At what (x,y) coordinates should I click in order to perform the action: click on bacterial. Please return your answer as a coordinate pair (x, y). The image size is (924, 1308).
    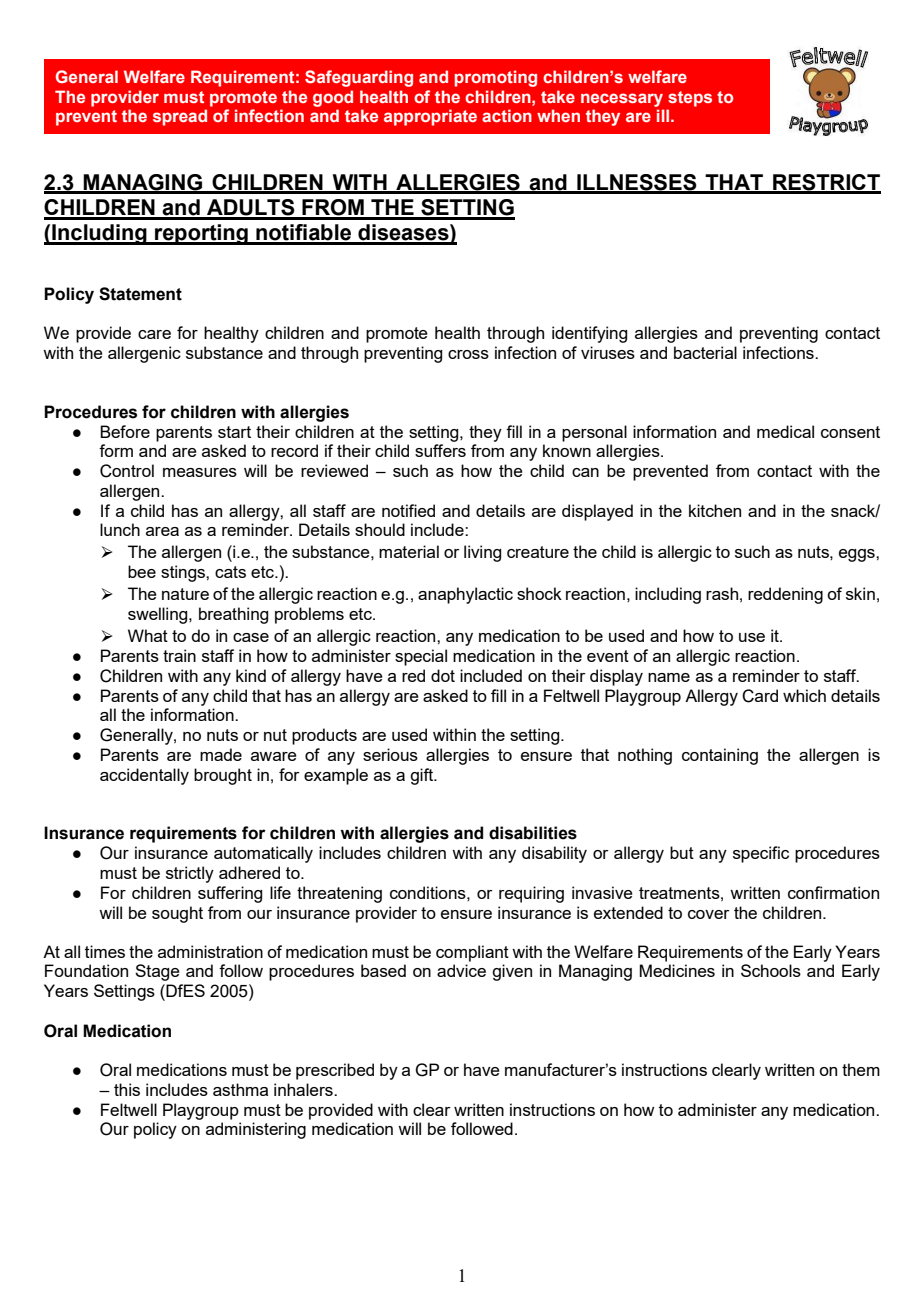
    Looking at the image, I should click on (705, 352).
